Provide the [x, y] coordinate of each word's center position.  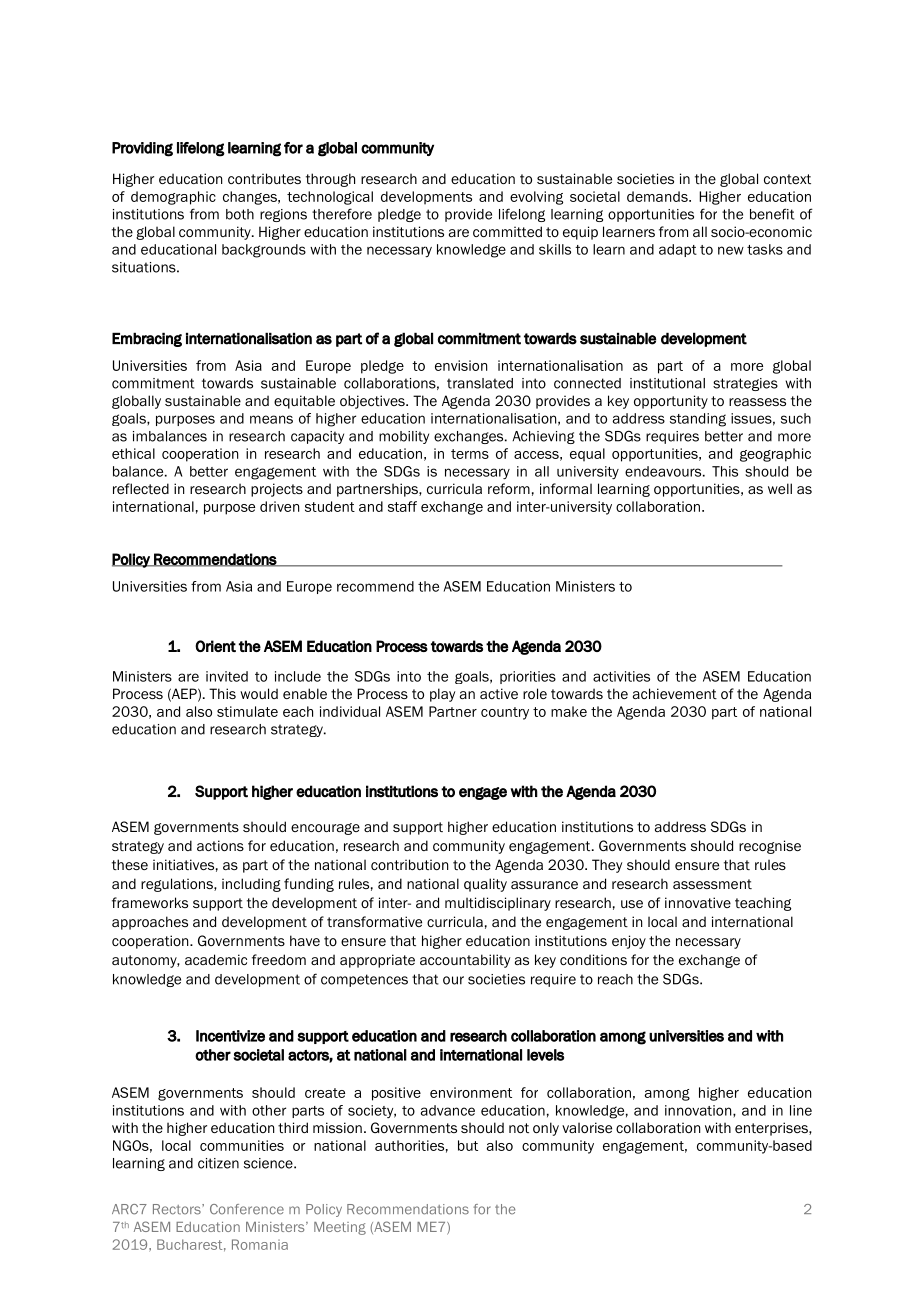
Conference [247, 1209]
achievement [675, 693]
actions [220, 845]
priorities [528, 677]
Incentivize [230, 1036]
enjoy [629, 942]
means [271, 419]
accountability [465, 961]
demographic [173, 198]
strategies [745, 384]
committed [507, 231]
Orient [215, 646]
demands [658, 196]
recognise [770, 847]
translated [480, 383]
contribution [409, 864]
